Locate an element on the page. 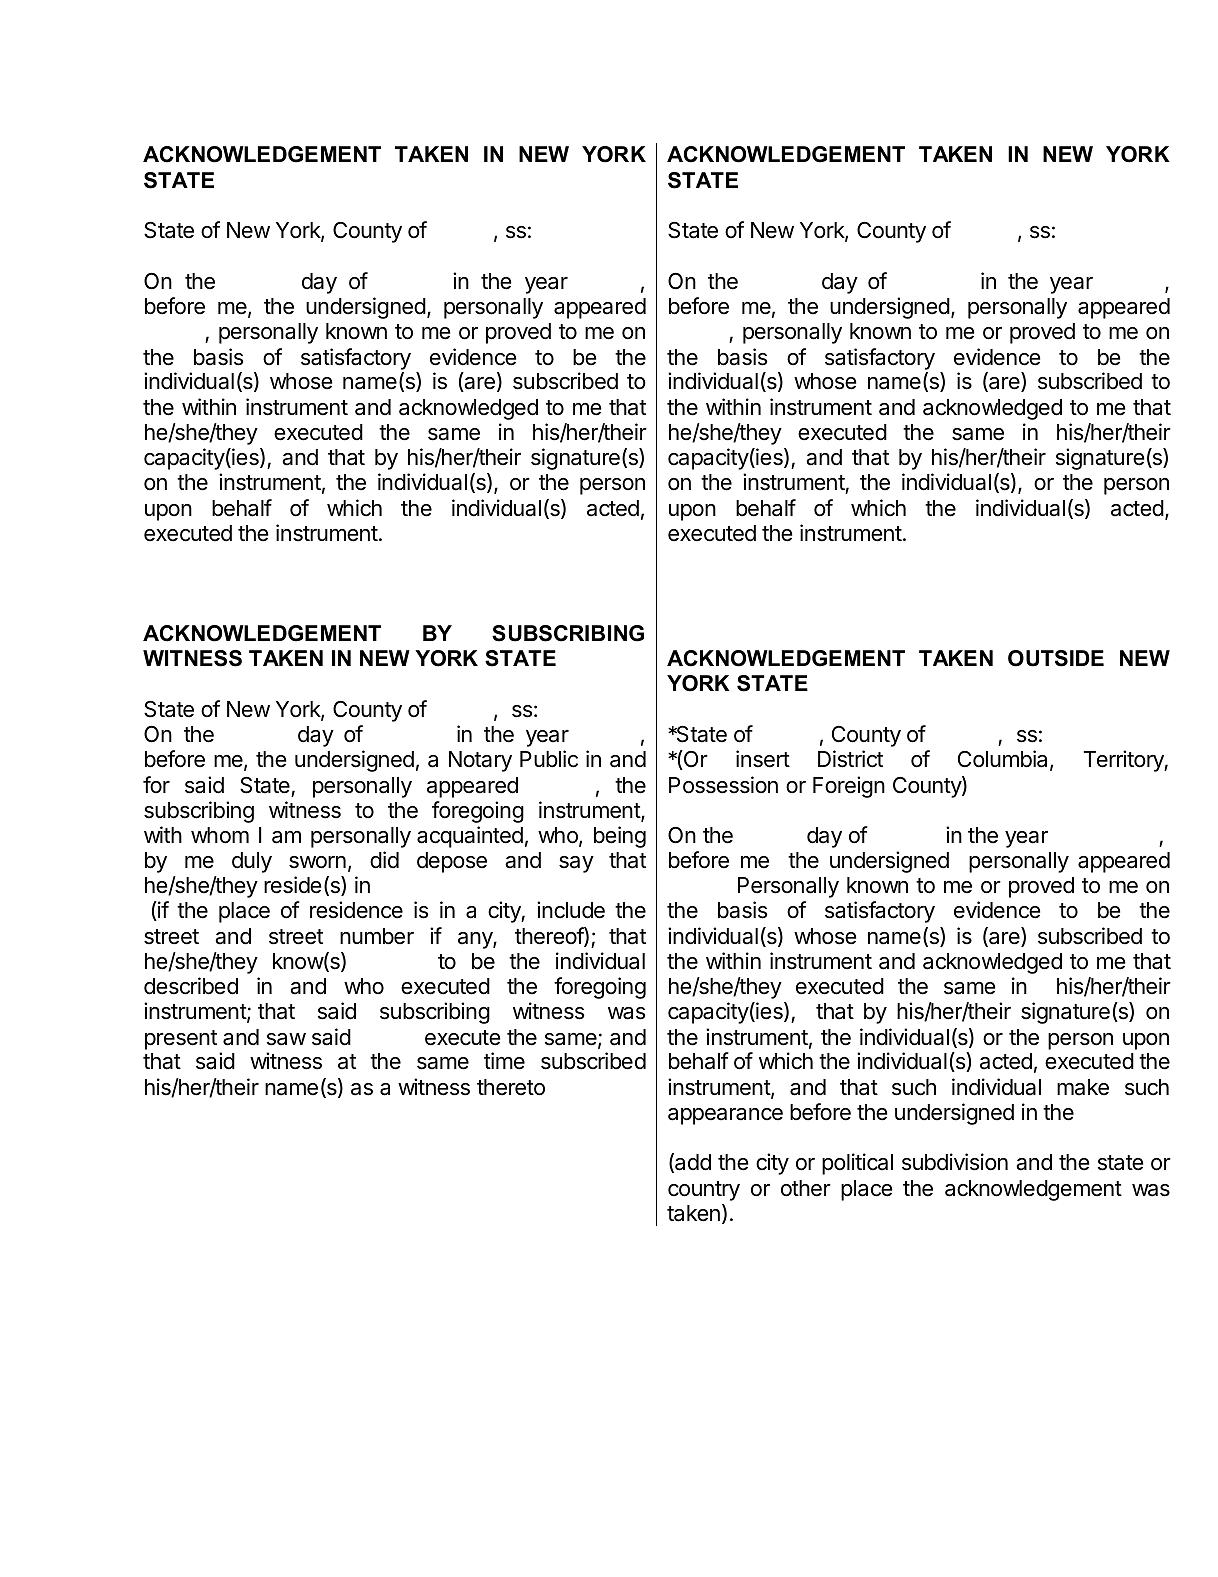 This page has width=1218, height=1577. saw is located at coordinates (286, 1039).
